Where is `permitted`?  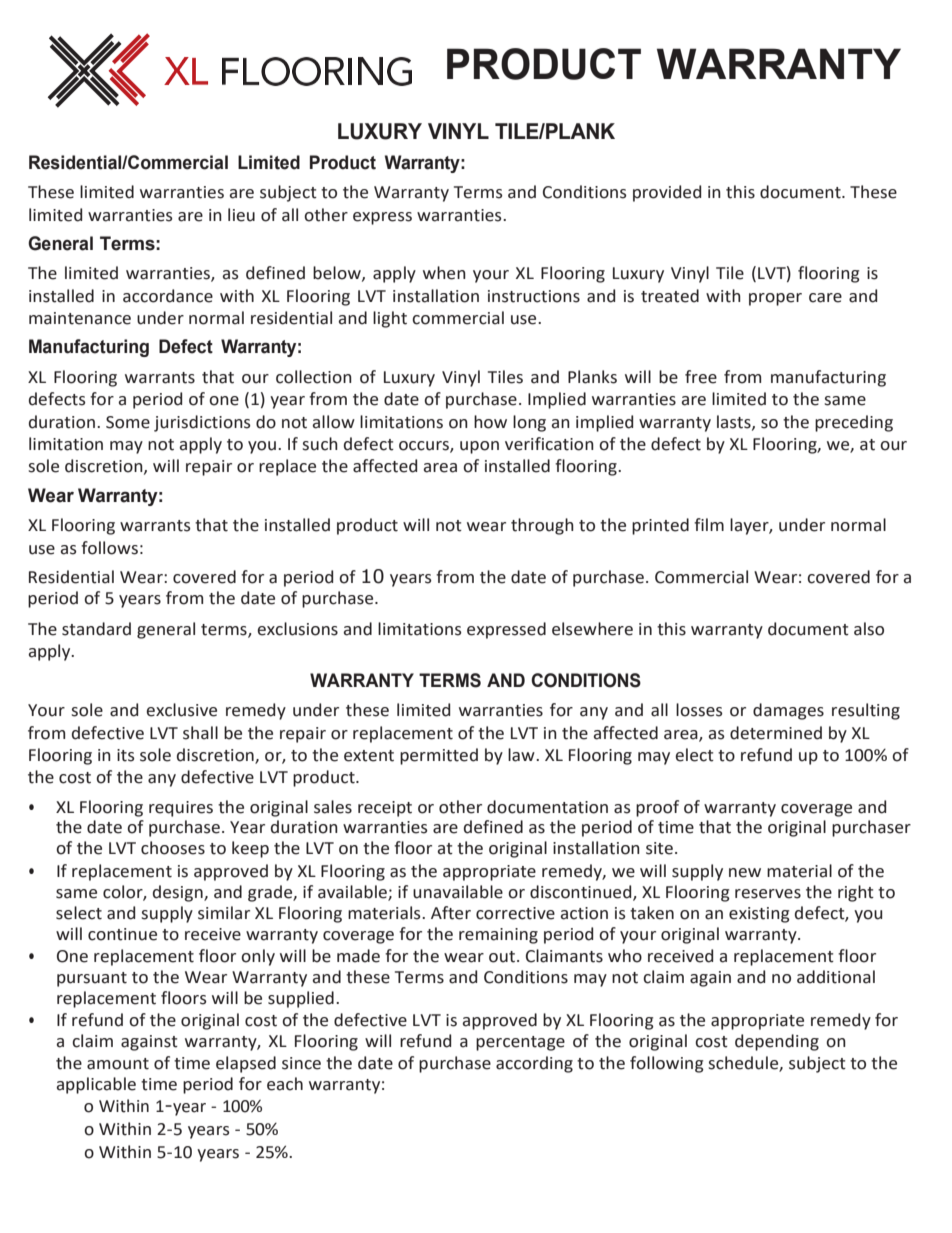
permitted is located at coordinates (439, 756).
